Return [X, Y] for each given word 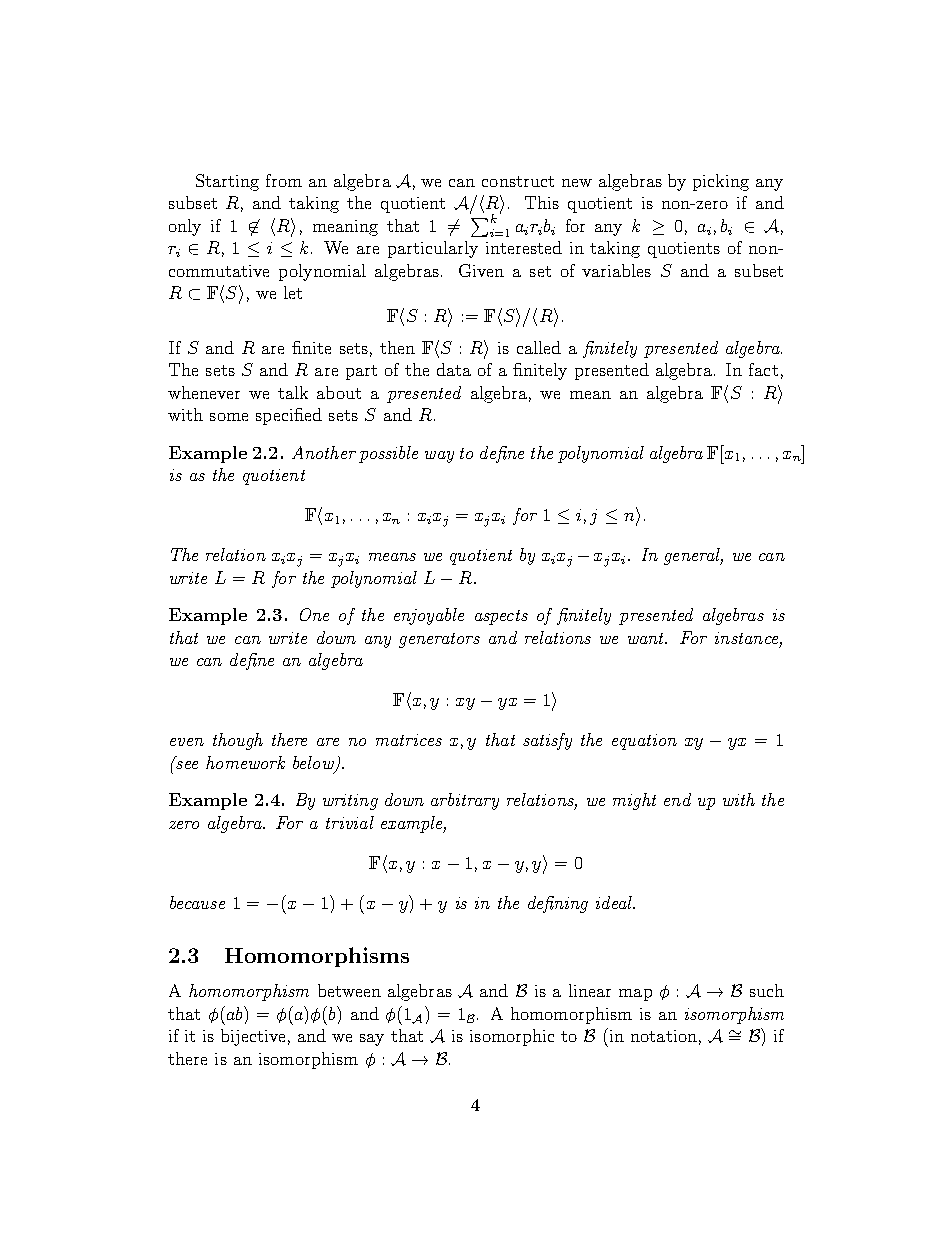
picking [721, 182]
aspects [501, 617]
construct [518, 181]
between [349, 990]
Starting [227, 182]
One [314, 614]
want [647, 638]
